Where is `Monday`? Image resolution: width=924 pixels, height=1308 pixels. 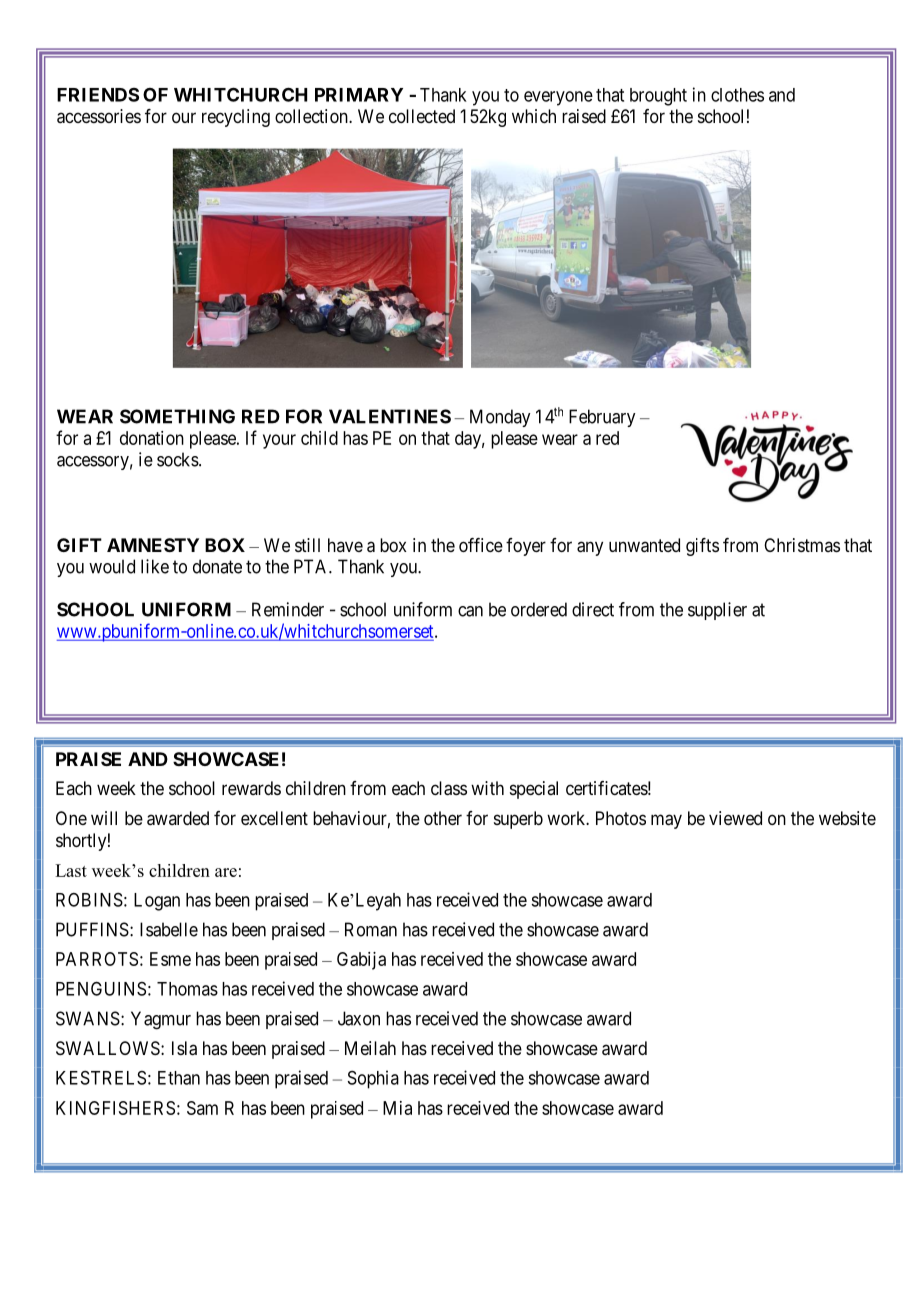 Monday is located at coordinates (500, 418).
